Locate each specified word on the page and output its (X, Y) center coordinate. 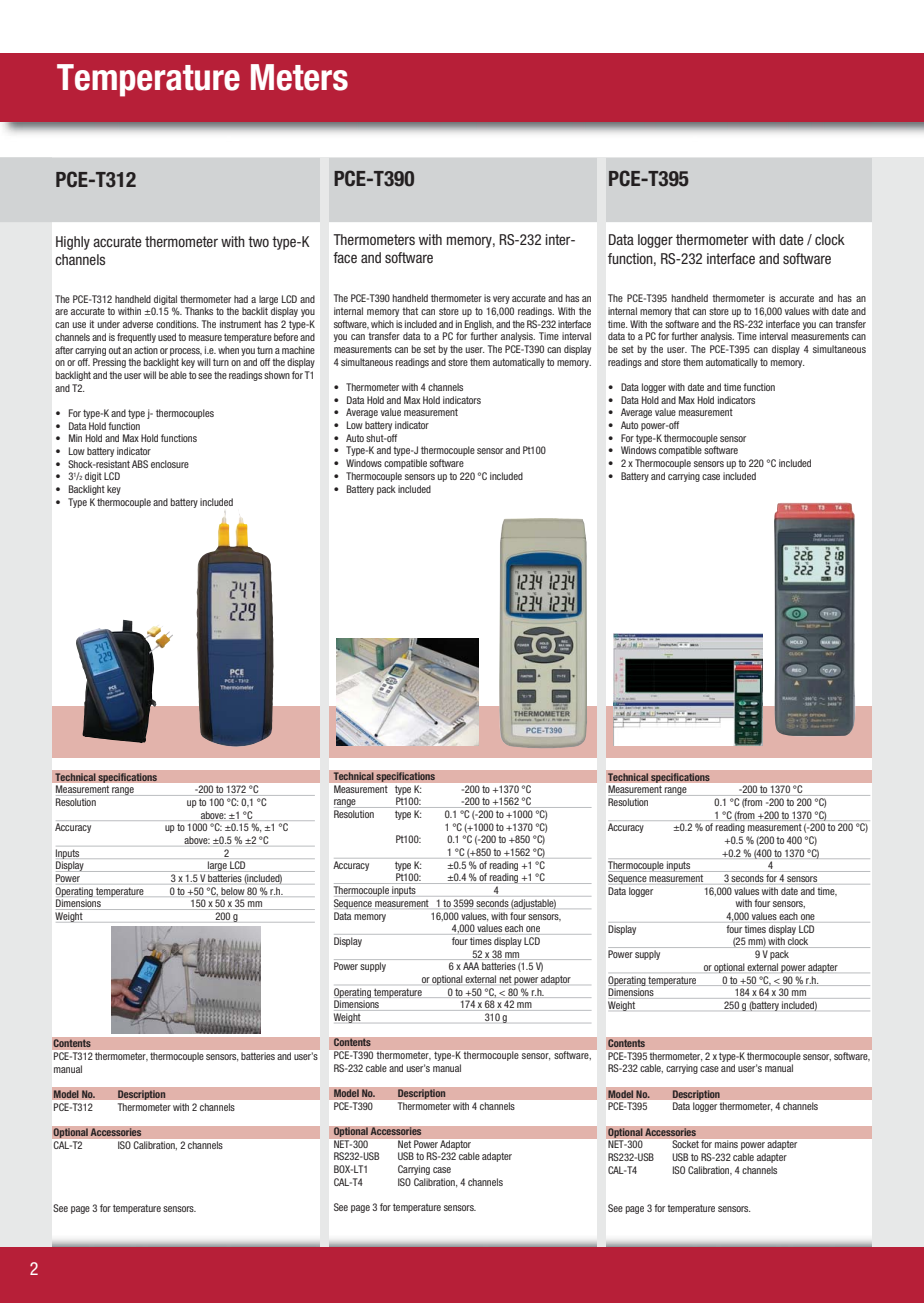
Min (75, 438)
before (286, 337)
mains (726, 1144)
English (479, 325)
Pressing (109, 363)
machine (298, 350)
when (228, 350)
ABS (140, 464)
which (382, 324)
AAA (471, 966)
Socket (686, 1144)
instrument (240, 324)
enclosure (170, 464)
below (232, 891)
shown (277, 375)
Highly (73, 243)
